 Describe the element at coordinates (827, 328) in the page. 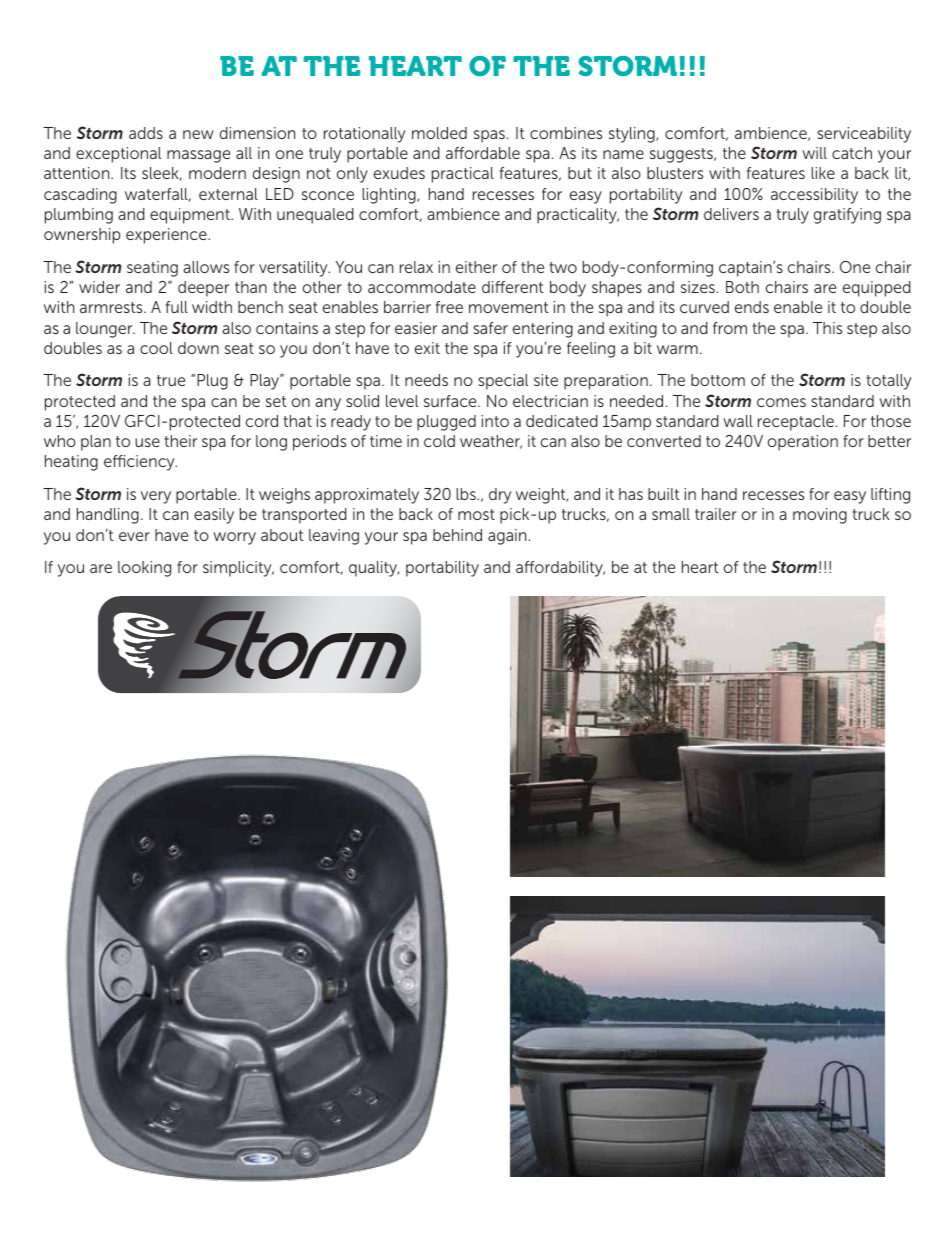

I see `This` at that location.
